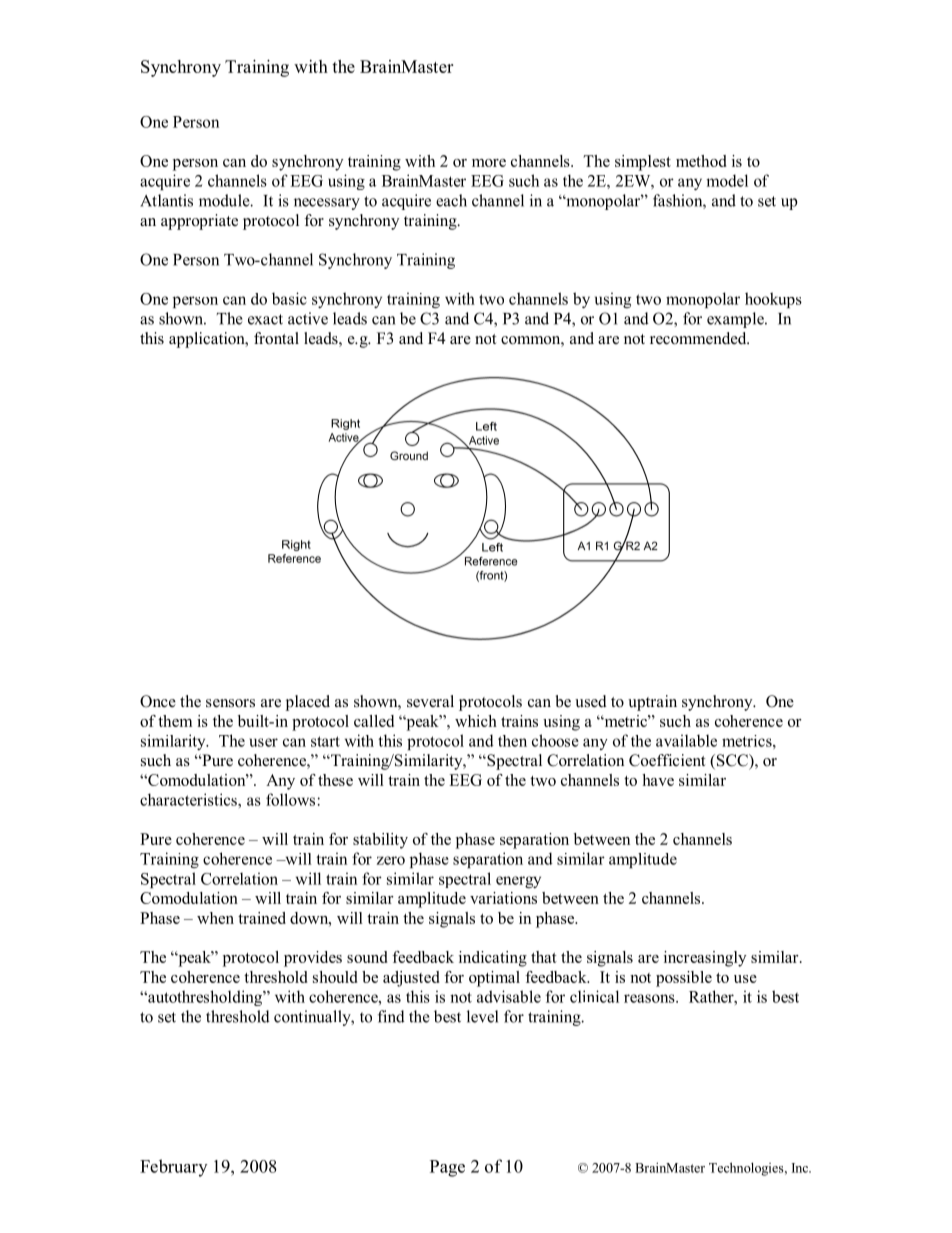 The height and width of the image is (1233, 952). What do you see at coordinates (451, 200) in the image?
I see `each` at bounding box center [451, 200].
